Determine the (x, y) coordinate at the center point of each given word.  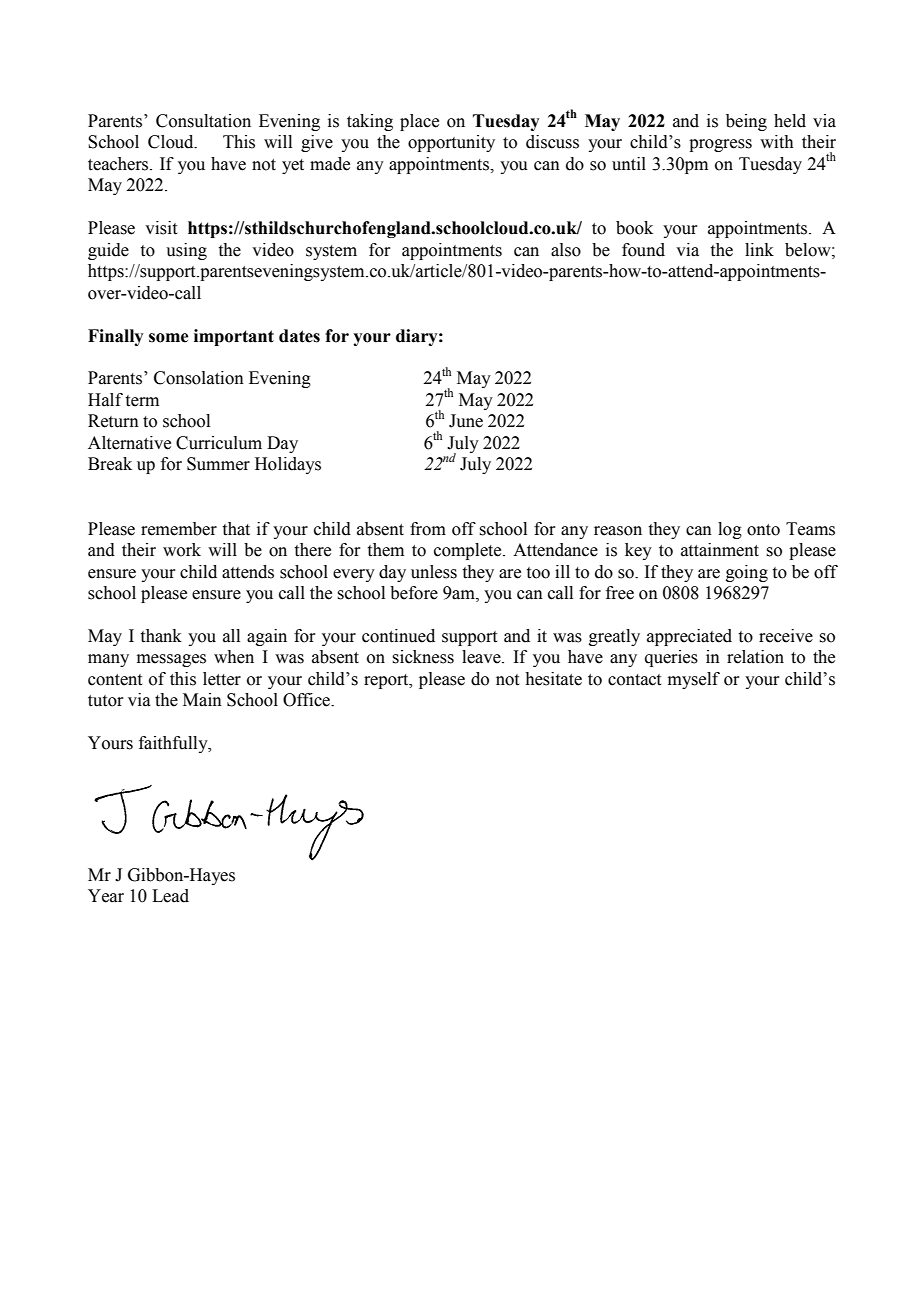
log (730, 530)
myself (694, 680)
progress (720, 145)
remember (179, 529)
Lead (170, 896)
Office (307, 700)
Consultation (203, 121)
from (428, 529)
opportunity (451, 143)
